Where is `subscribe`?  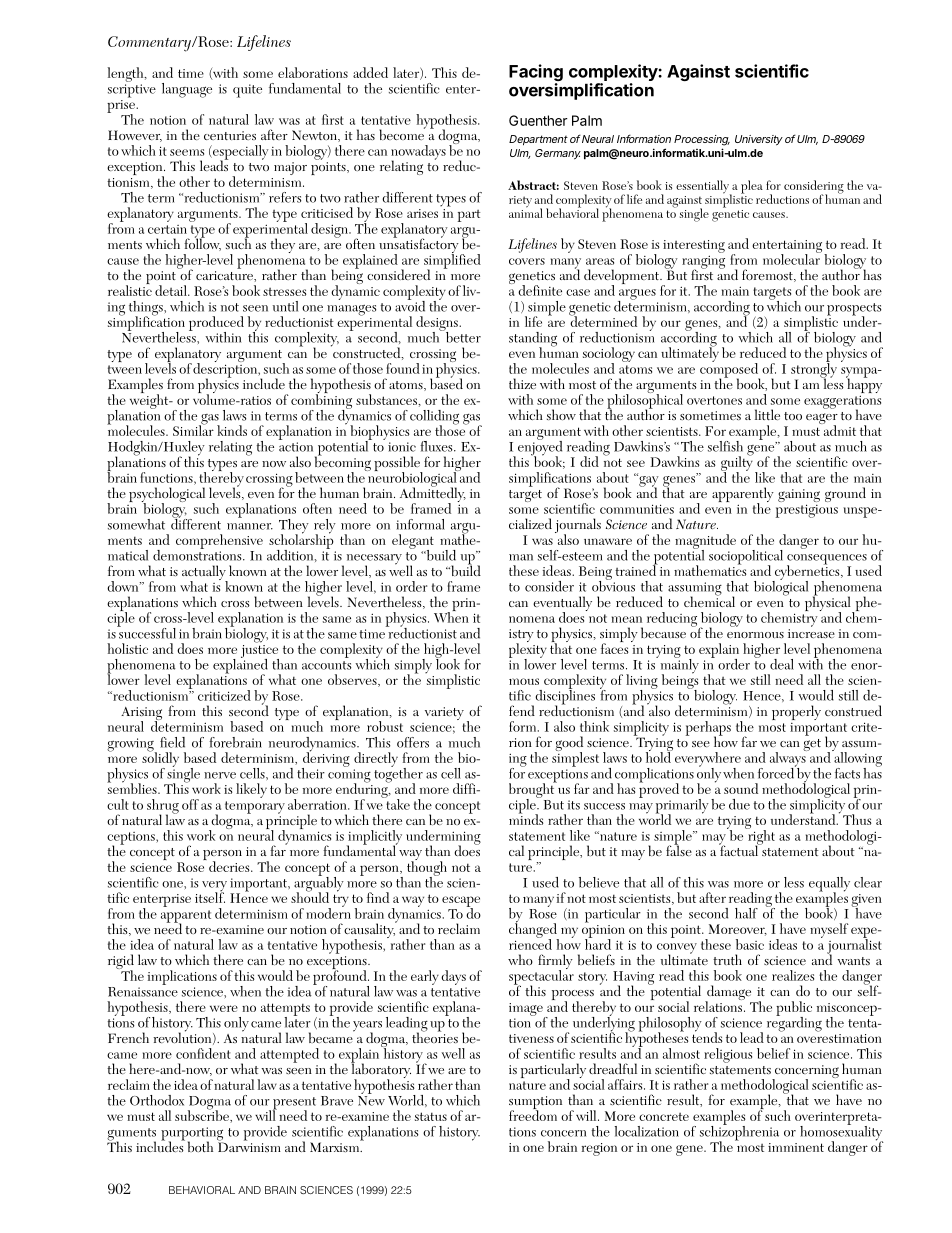
subscribe is located at coordinates (203, 1115).
